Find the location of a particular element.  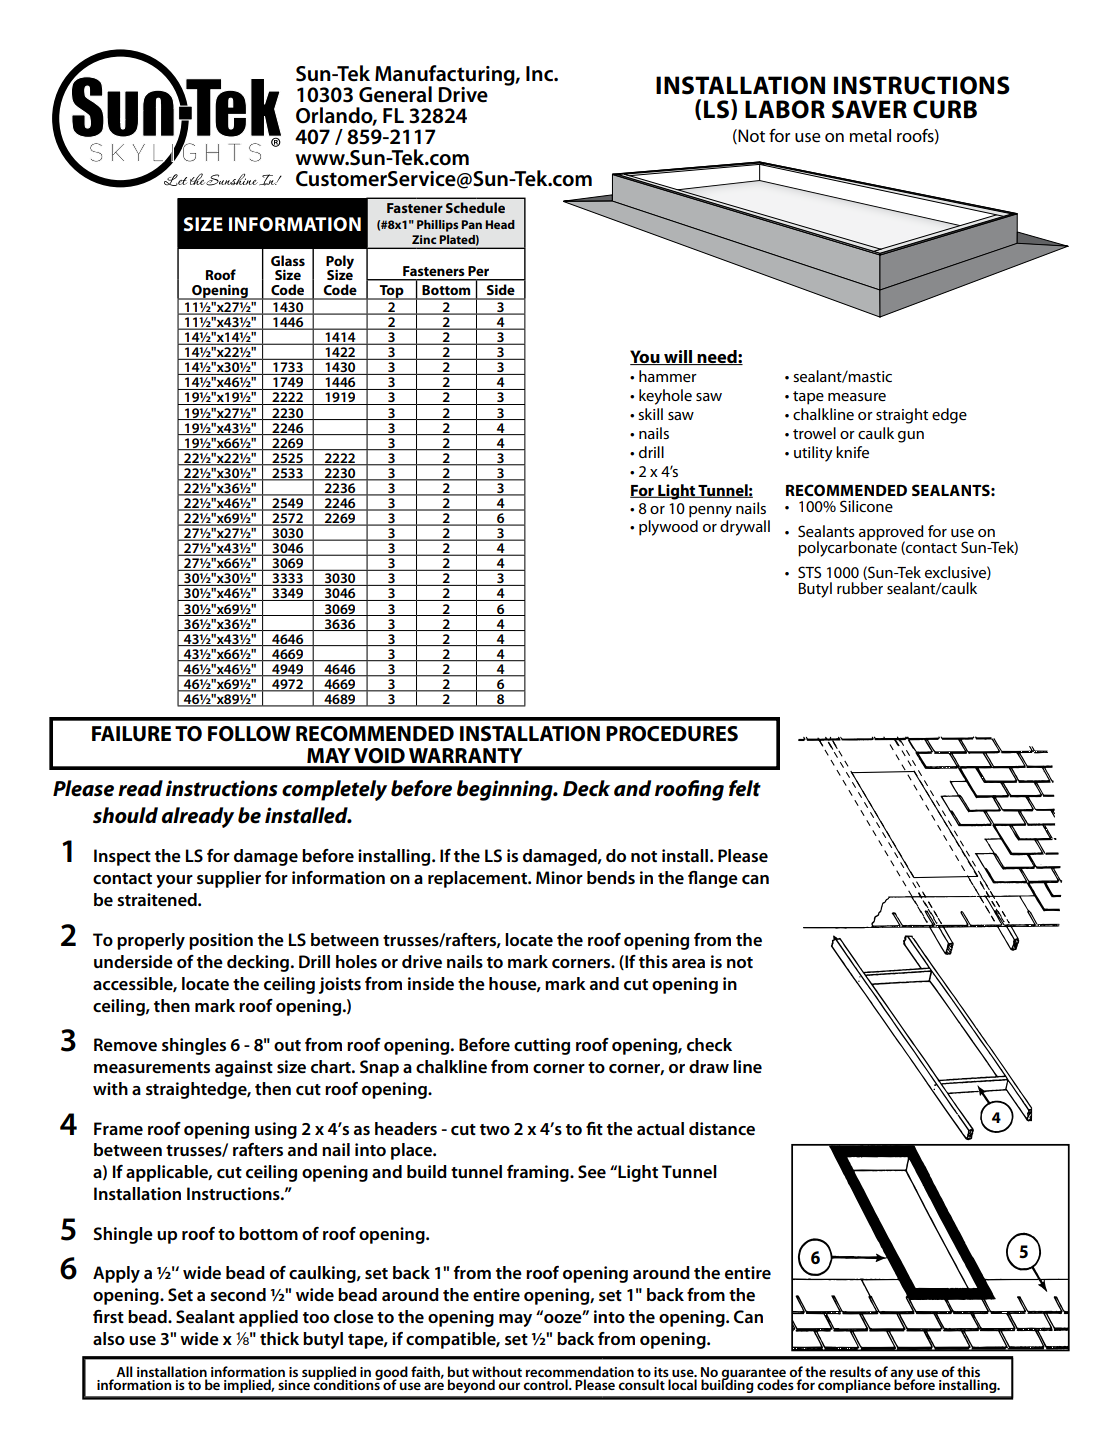

recommendation is located at coordinates (580, 1373).
